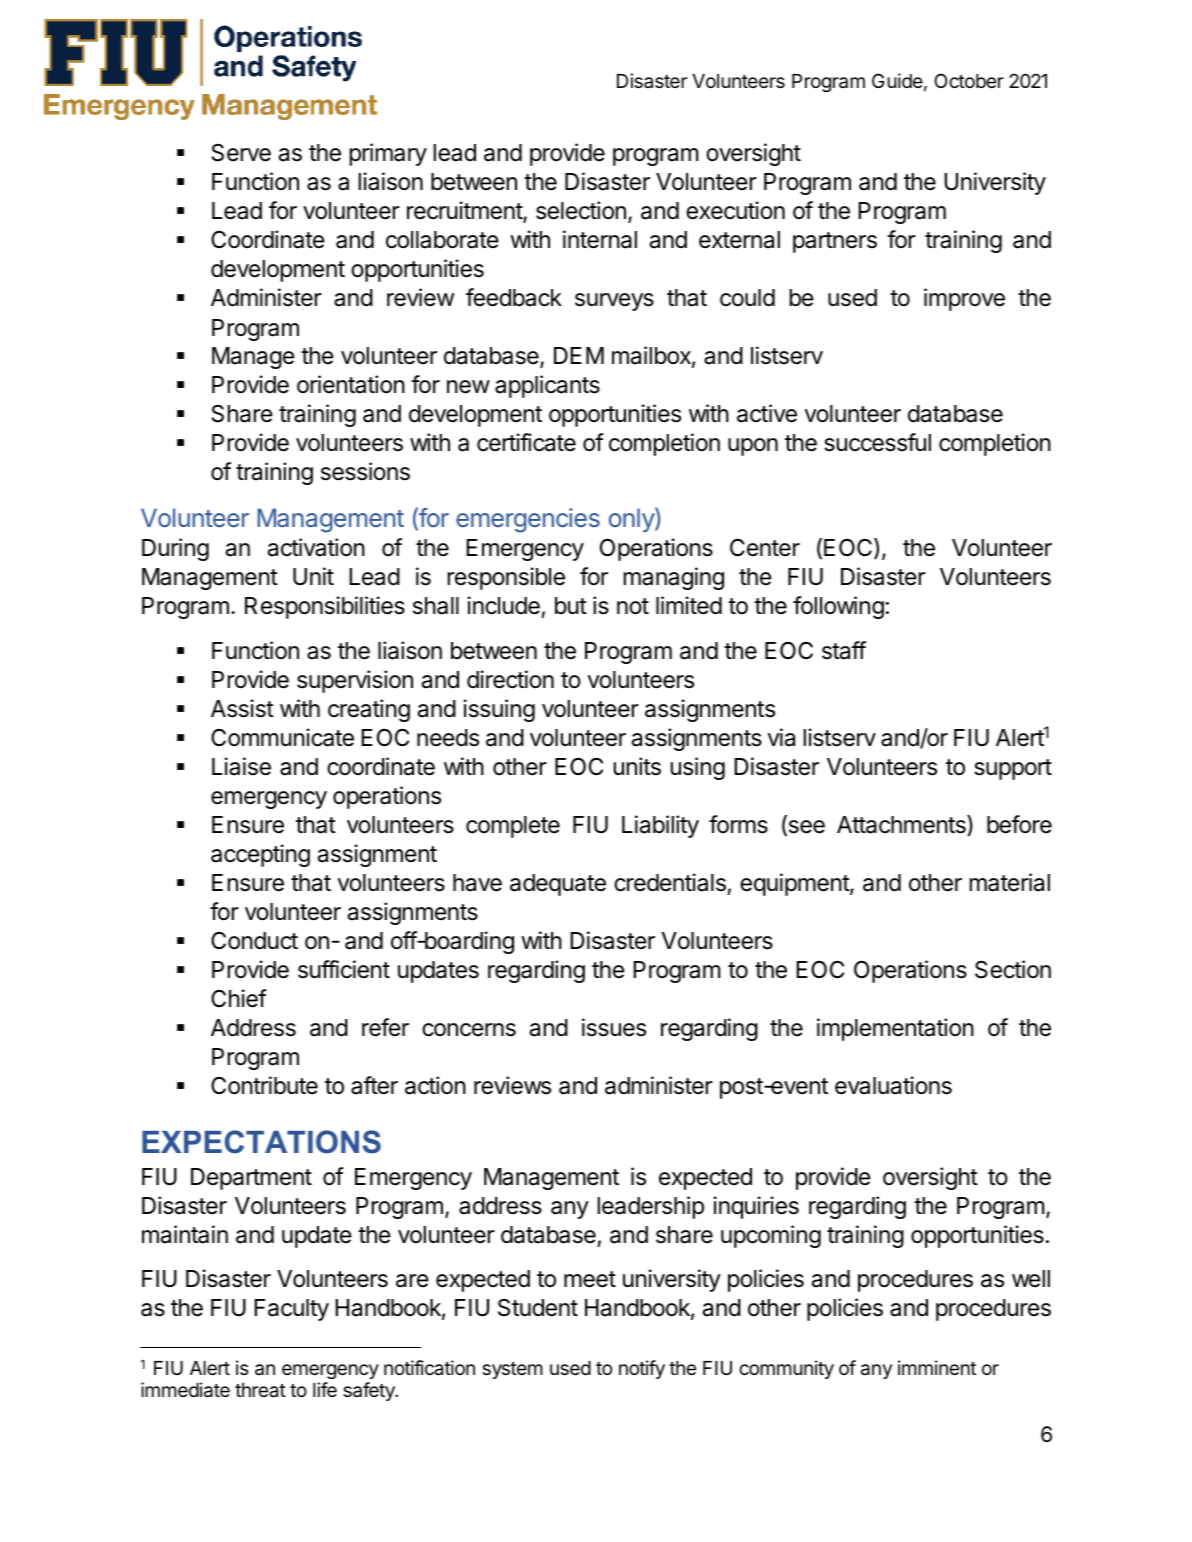 Image resolution: width=1192 pixels, height=1542 pixels. Describe the element at coordinates (282, 737) in the screenshot. I see `Communicate` at that location.
